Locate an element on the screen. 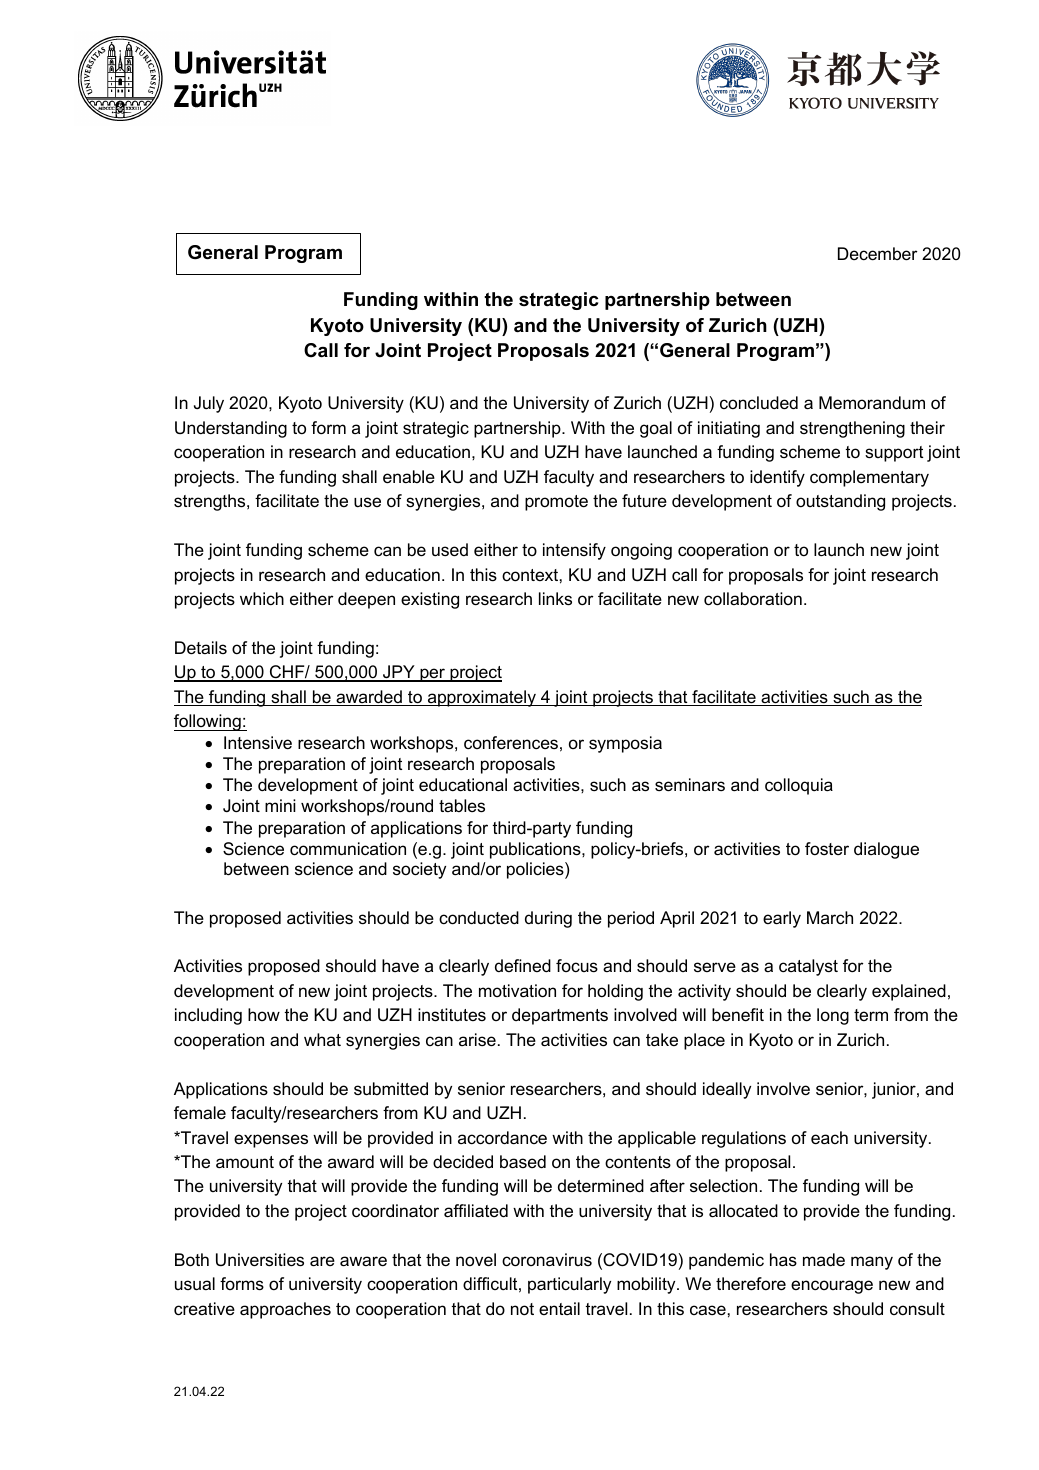 The image size is (1039, 1470). July is located at coordinates (209, 404).
